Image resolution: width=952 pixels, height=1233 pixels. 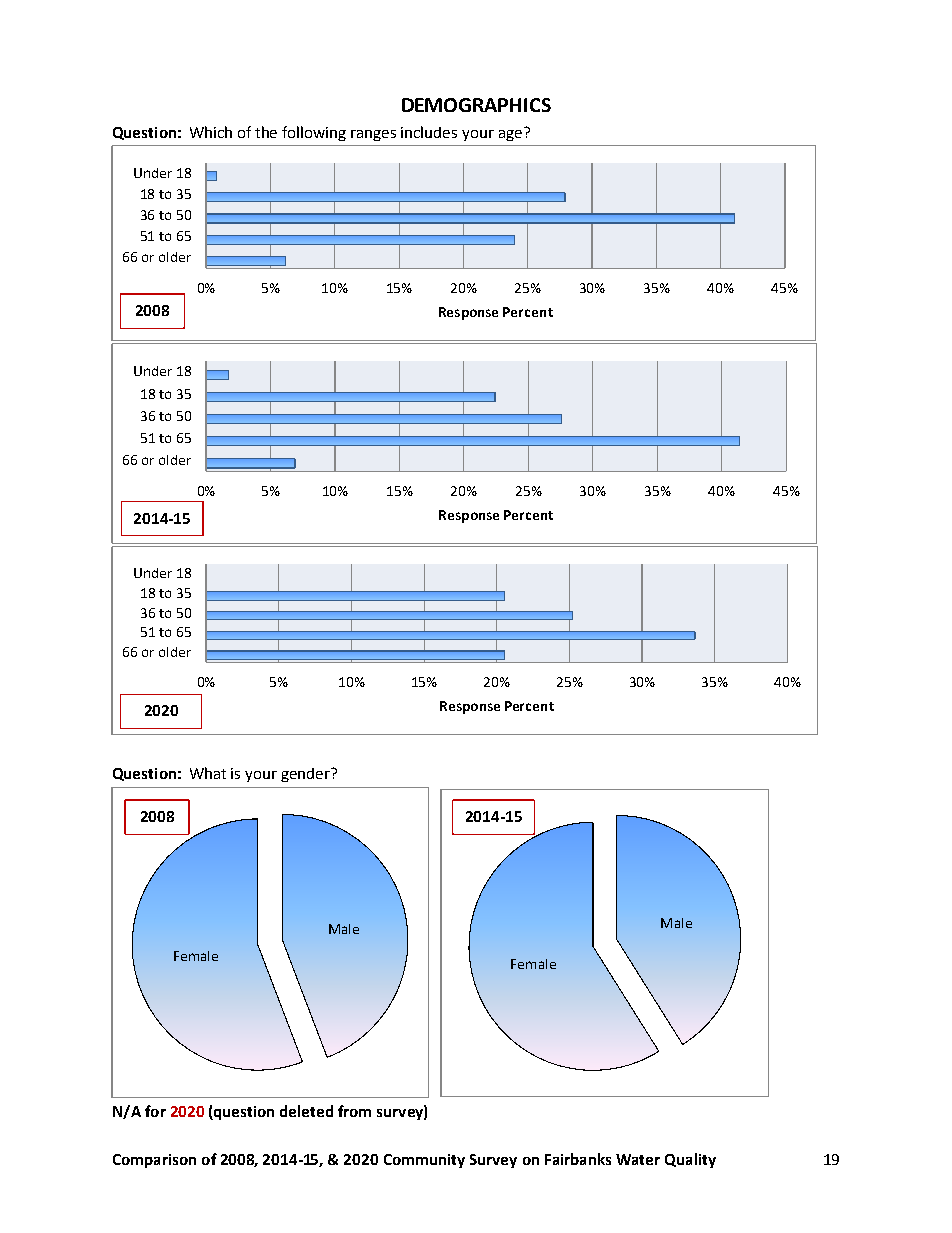 What do you see at coordinates (510, 135) in the image?
I see `age` at bounding box center [510, 135].
